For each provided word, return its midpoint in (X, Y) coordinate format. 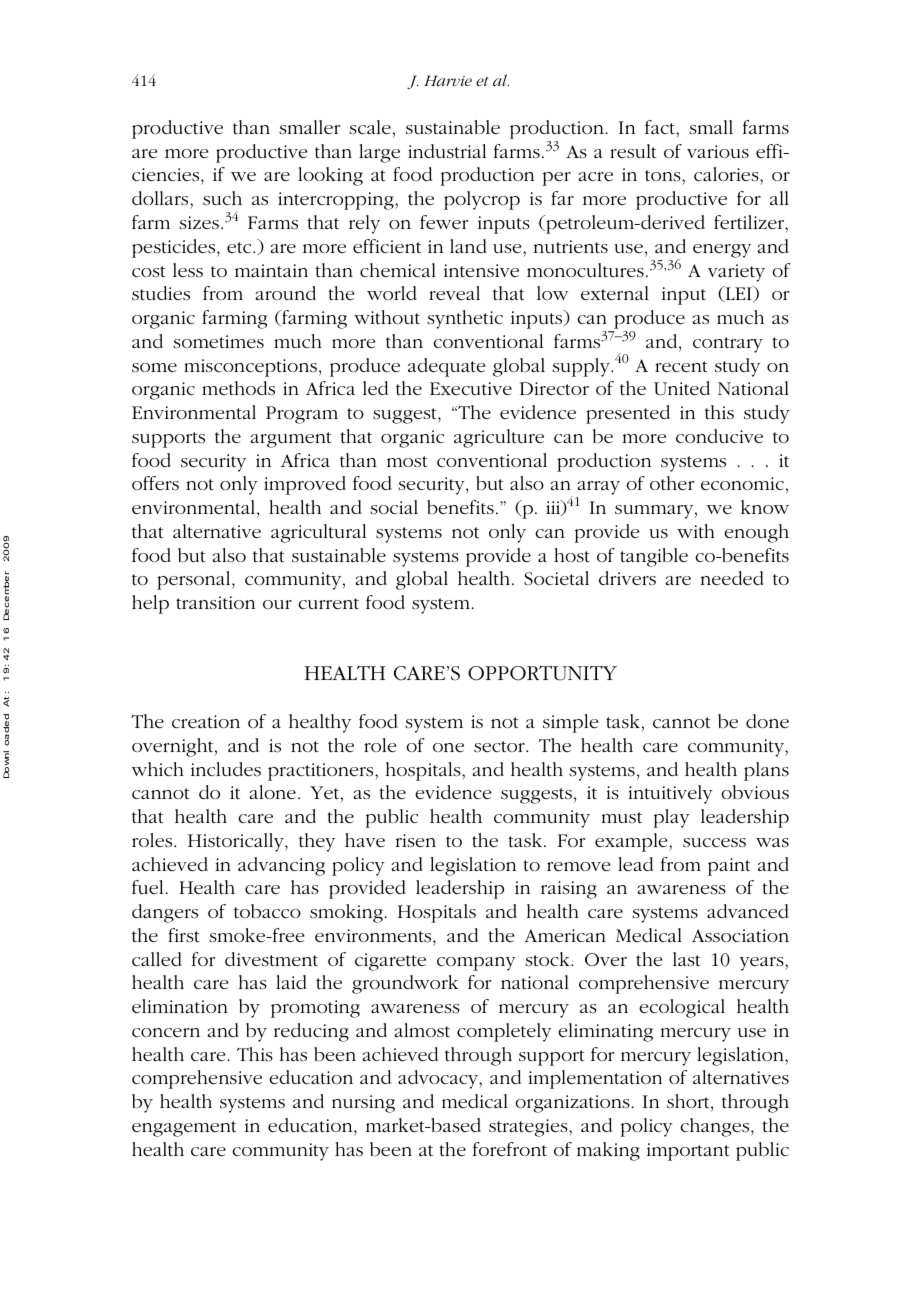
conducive (719, 436)
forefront (510, 1149)
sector (500, 747)
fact (661, 127)
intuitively (670, 794)
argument (290, 440)
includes (226, 769)
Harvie (448, 80)
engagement (184, 1129)
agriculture (499, 438)
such (222, 198)
